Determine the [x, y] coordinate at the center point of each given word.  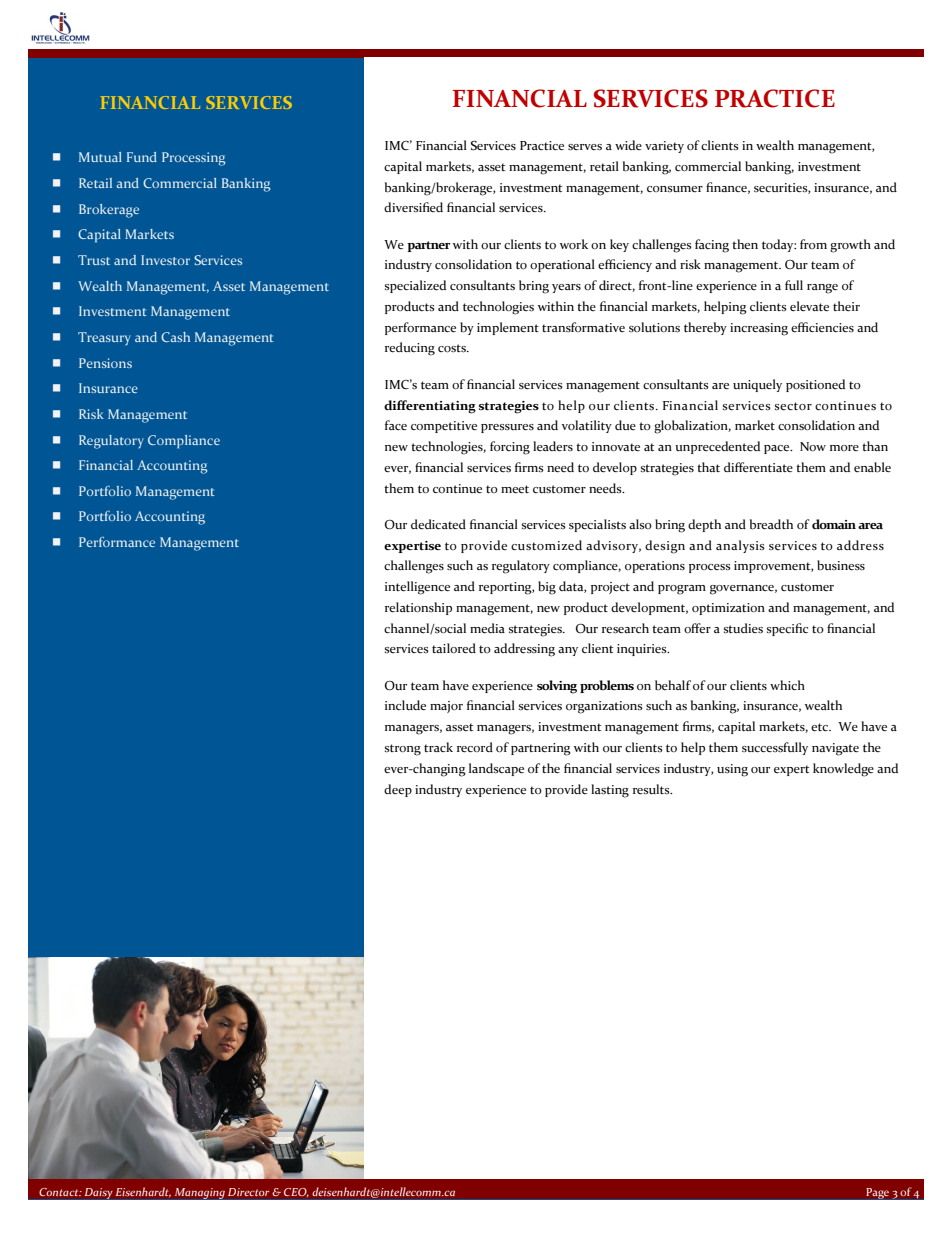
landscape [496, 769]
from [813, 244]
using [732, 770]
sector [793, 406]
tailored [454, 648]
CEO [296, 1192]
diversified [413, 207]
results [652, 789]
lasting [610, 791]
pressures [507, 428]
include [405, 705]
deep [398, 790]
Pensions [105, 363]
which [787, 685]
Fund [142, 157]
